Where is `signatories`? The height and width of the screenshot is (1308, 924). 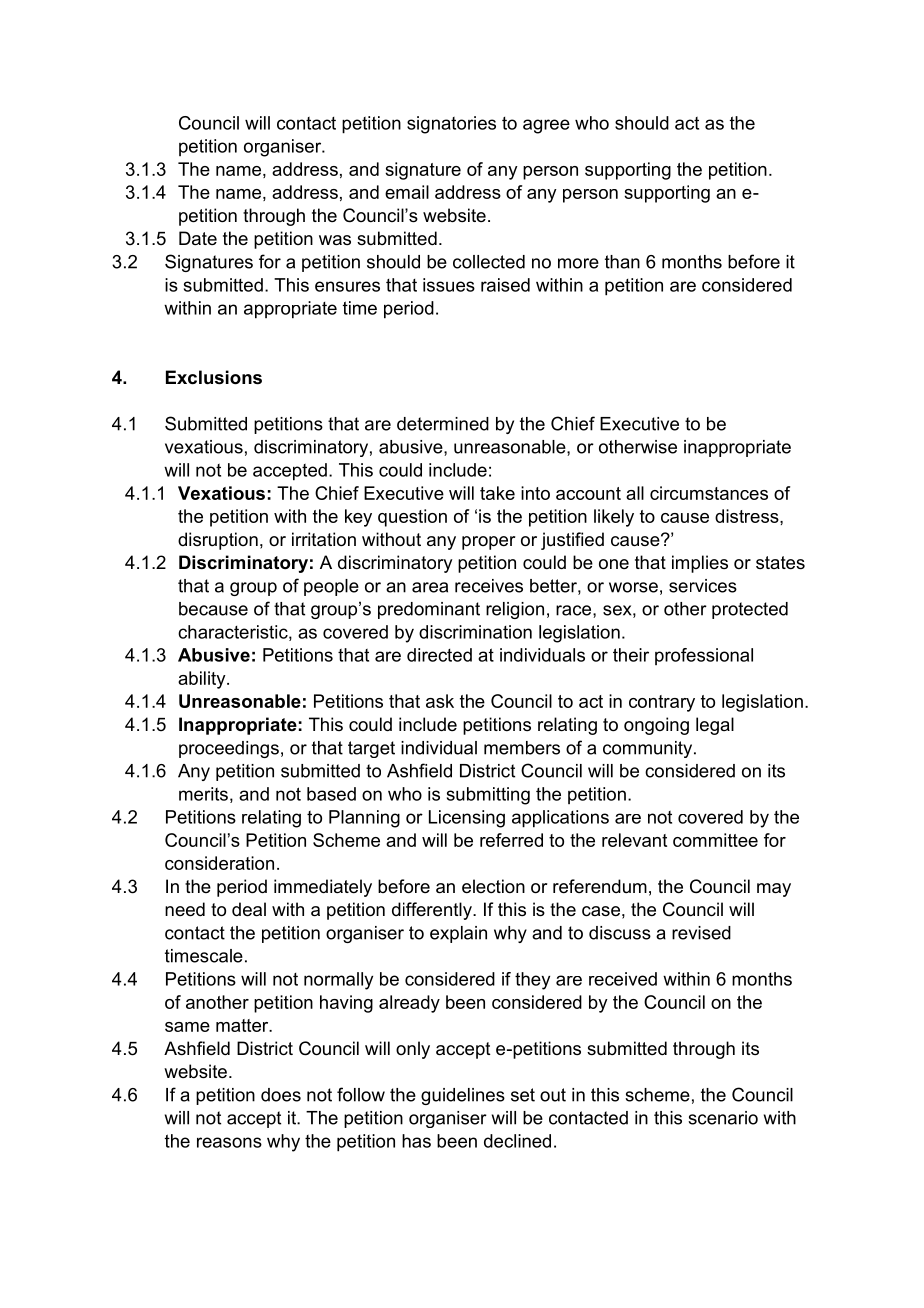 signatories is located at coordinates (451, 125).
